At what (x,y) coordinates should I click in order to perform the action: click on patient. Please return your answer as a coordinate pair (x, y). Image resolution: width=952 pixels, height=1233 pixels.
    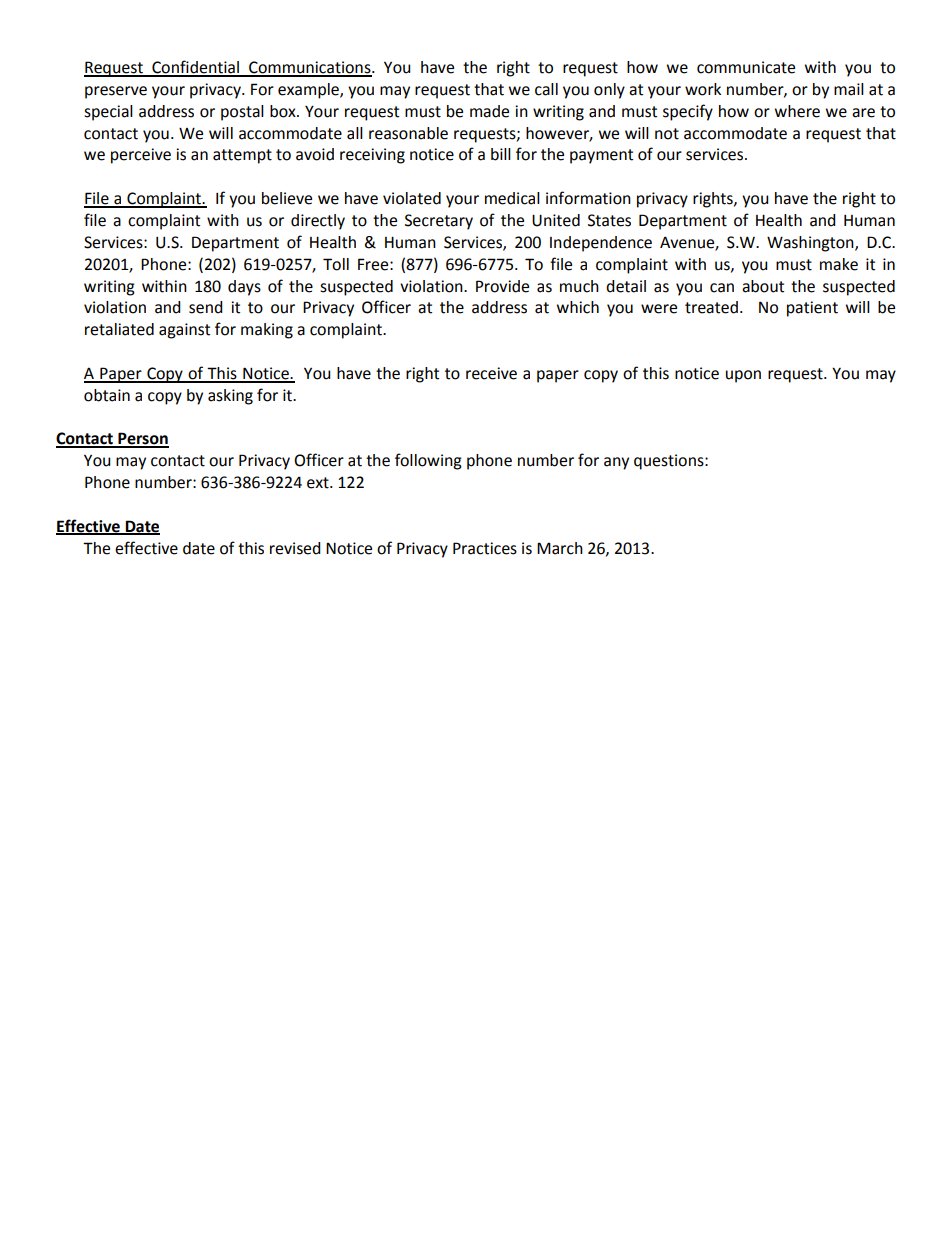
    Looking at the image, I should click on (812, 309).
